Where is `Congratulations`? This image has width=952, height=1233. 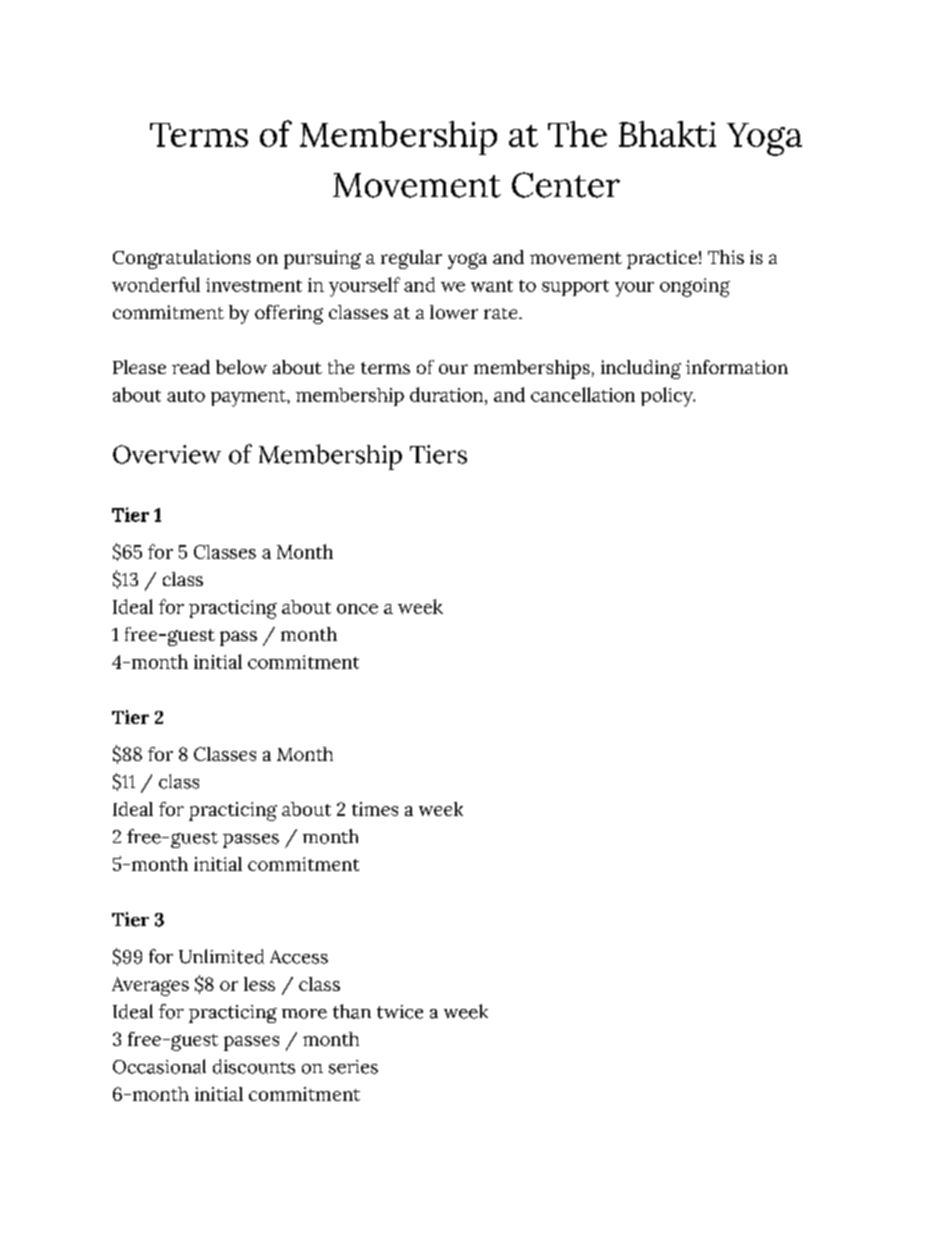
Congratulations is located at coordinates (182, 259).
